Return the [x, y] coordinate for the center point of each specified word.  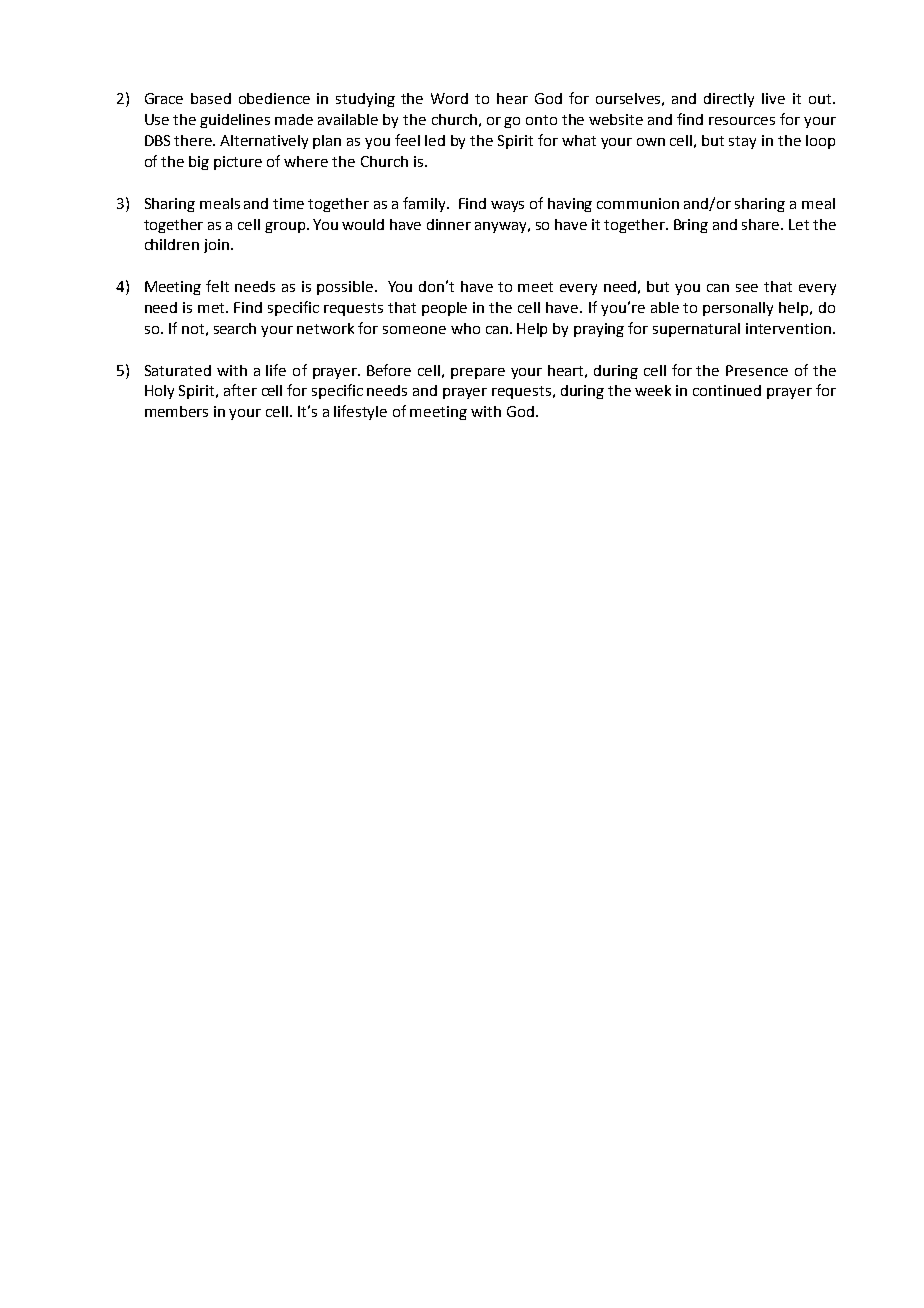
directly [729, 100]
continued [727, 390]
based [211, 98]
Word [449, 98]
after [240, 390]
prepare [478, 373]
